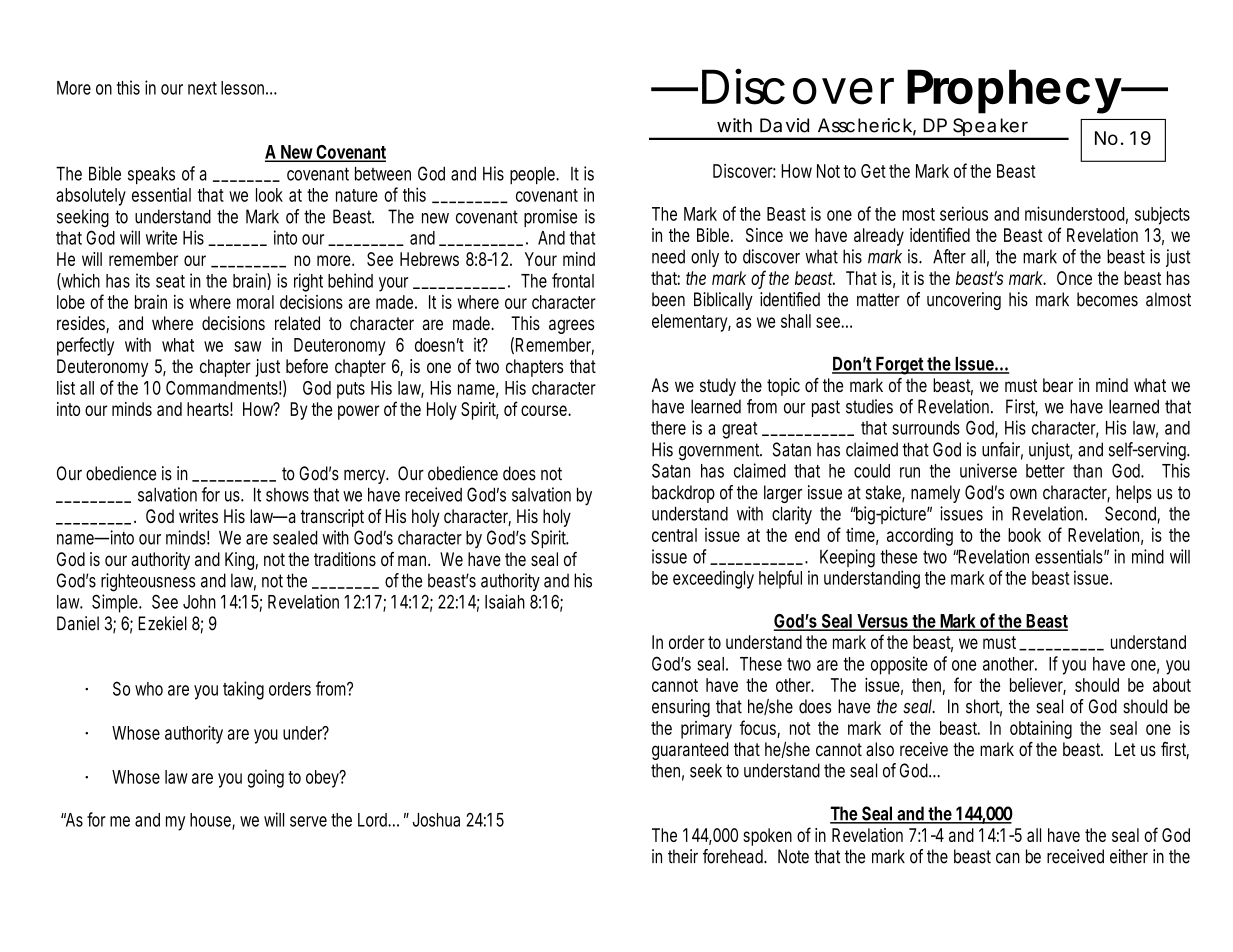 The width and height of the screenshot is (1233, 952). Describe the element at coordinates (383, 173) in the screenshot. I see `between` at that location.
